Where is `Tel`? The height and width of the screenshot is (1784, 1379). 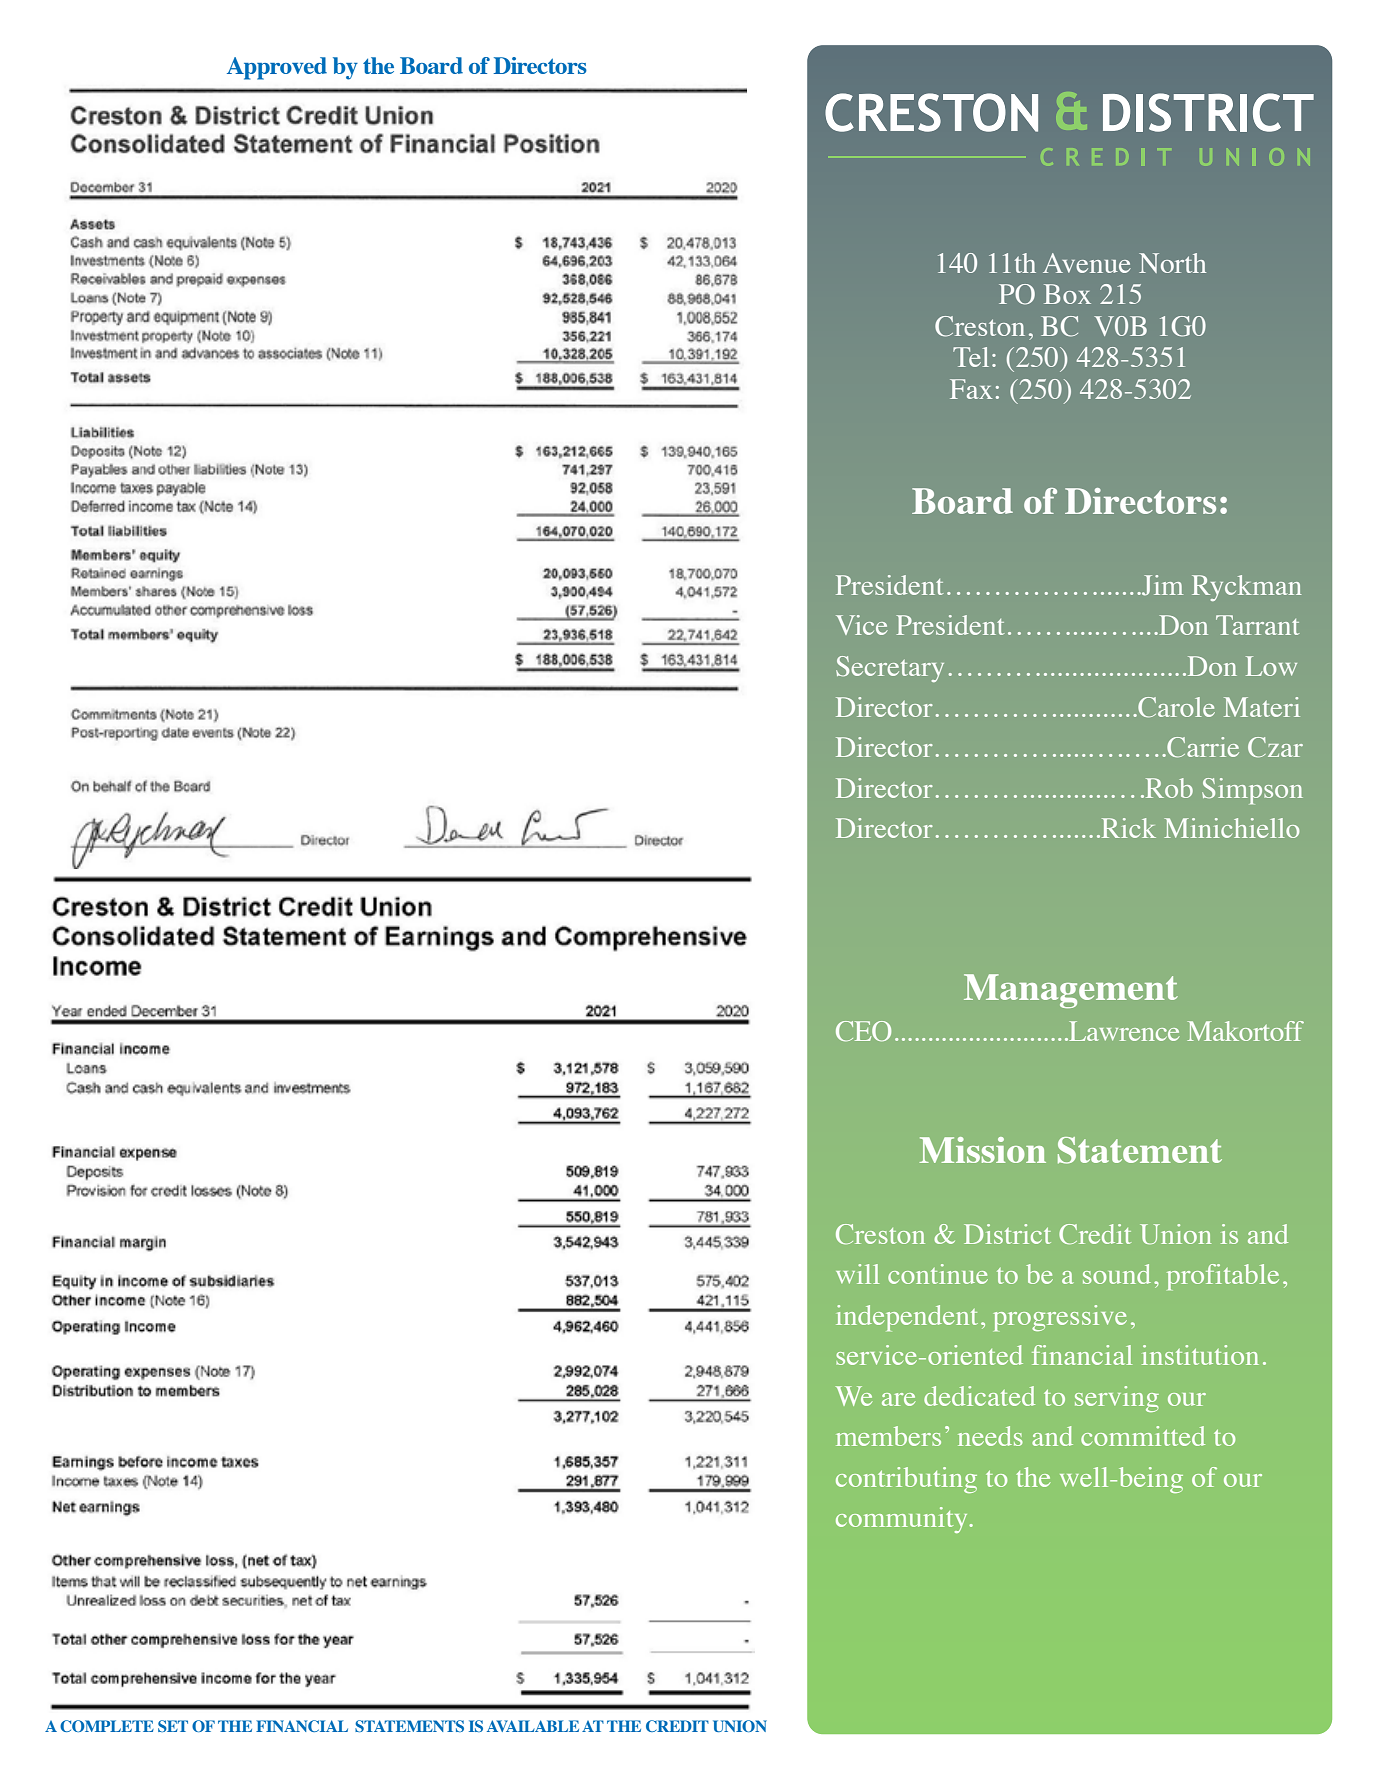 Tel is located at coordinates (971, 357).
